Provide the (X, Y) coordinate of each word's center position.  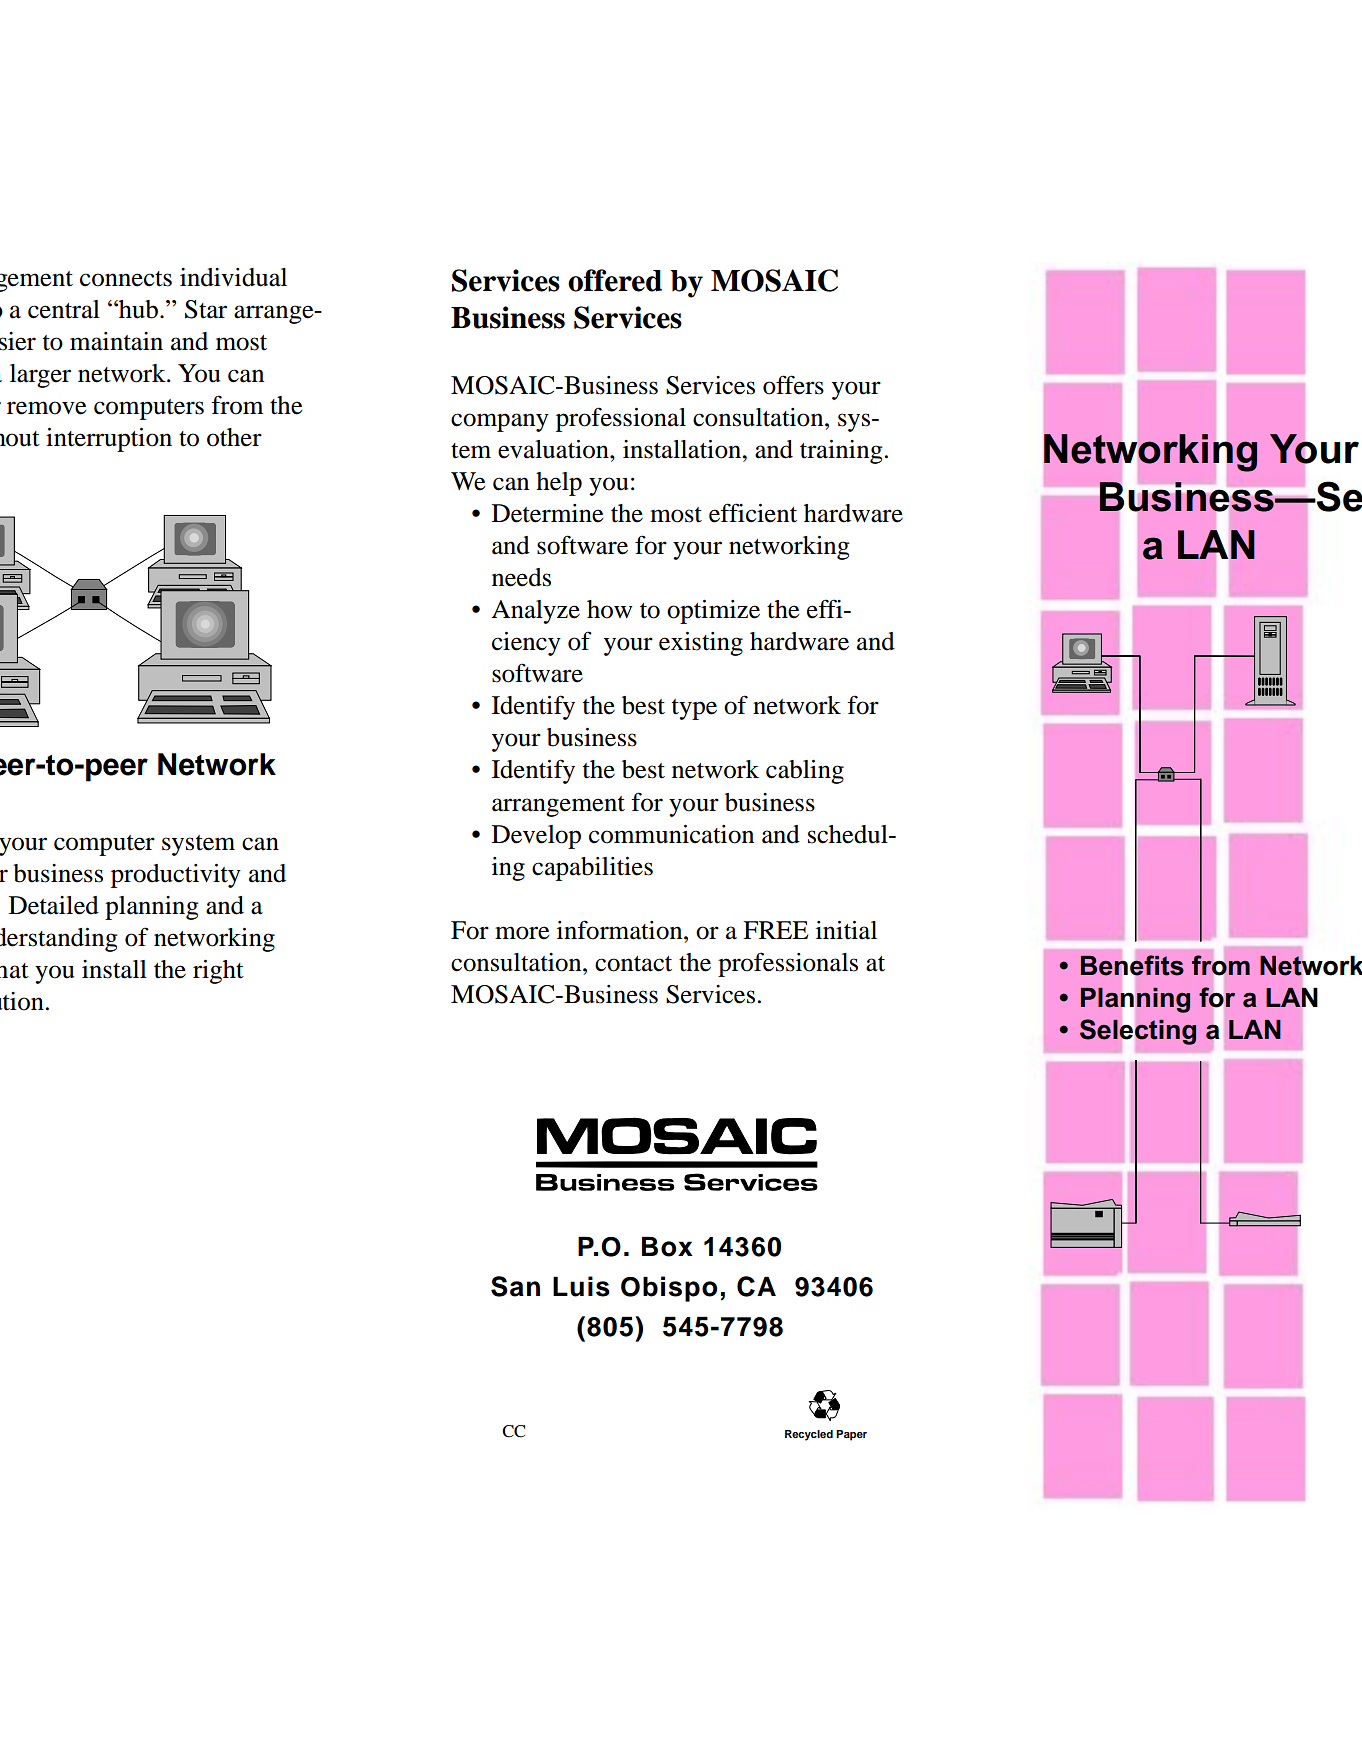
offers (793, 385)
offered (615, 280)
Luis (581, 1286)
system (198, 845)
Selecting (1138, 1032)
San (515, 1286)
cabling (805, 772)
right (218, 972)
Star (206, 309)
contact (633, 964)
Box (667, 1246)
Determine (547, 513)
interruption (109, 440)
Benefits (1132, 965)
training (841, 452)
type (694, 709)
